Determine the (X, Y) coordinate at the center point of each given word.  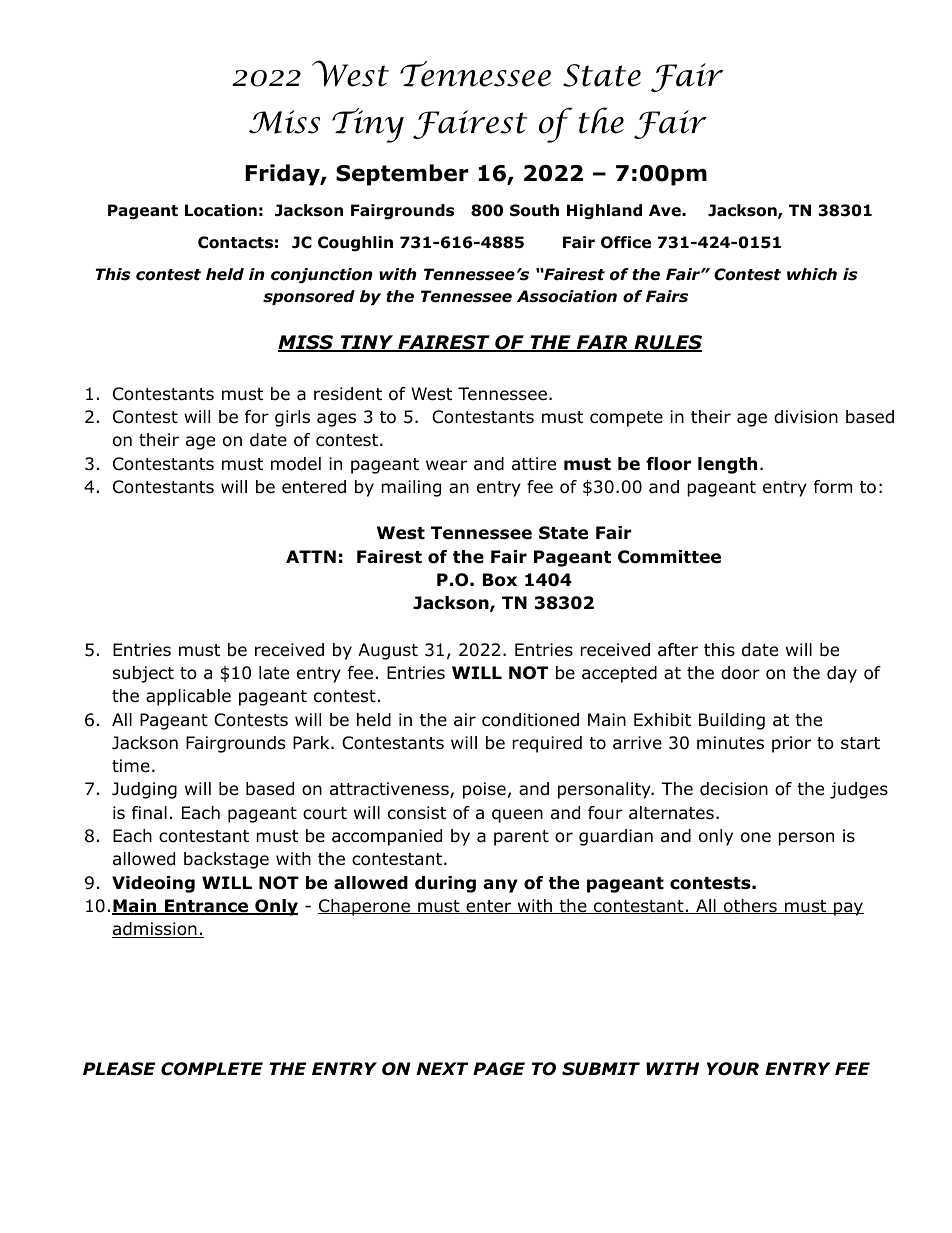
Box (500, 580)
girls (292, 418)
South (534, 210)
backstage (226, 860)
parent (521, 838)
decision (734, 789)
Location (221, 210)
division (806, 417)
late (274, 673)
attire (534, 464)
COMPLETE (212, 1069)
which (812, 274)
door (740, 673)
